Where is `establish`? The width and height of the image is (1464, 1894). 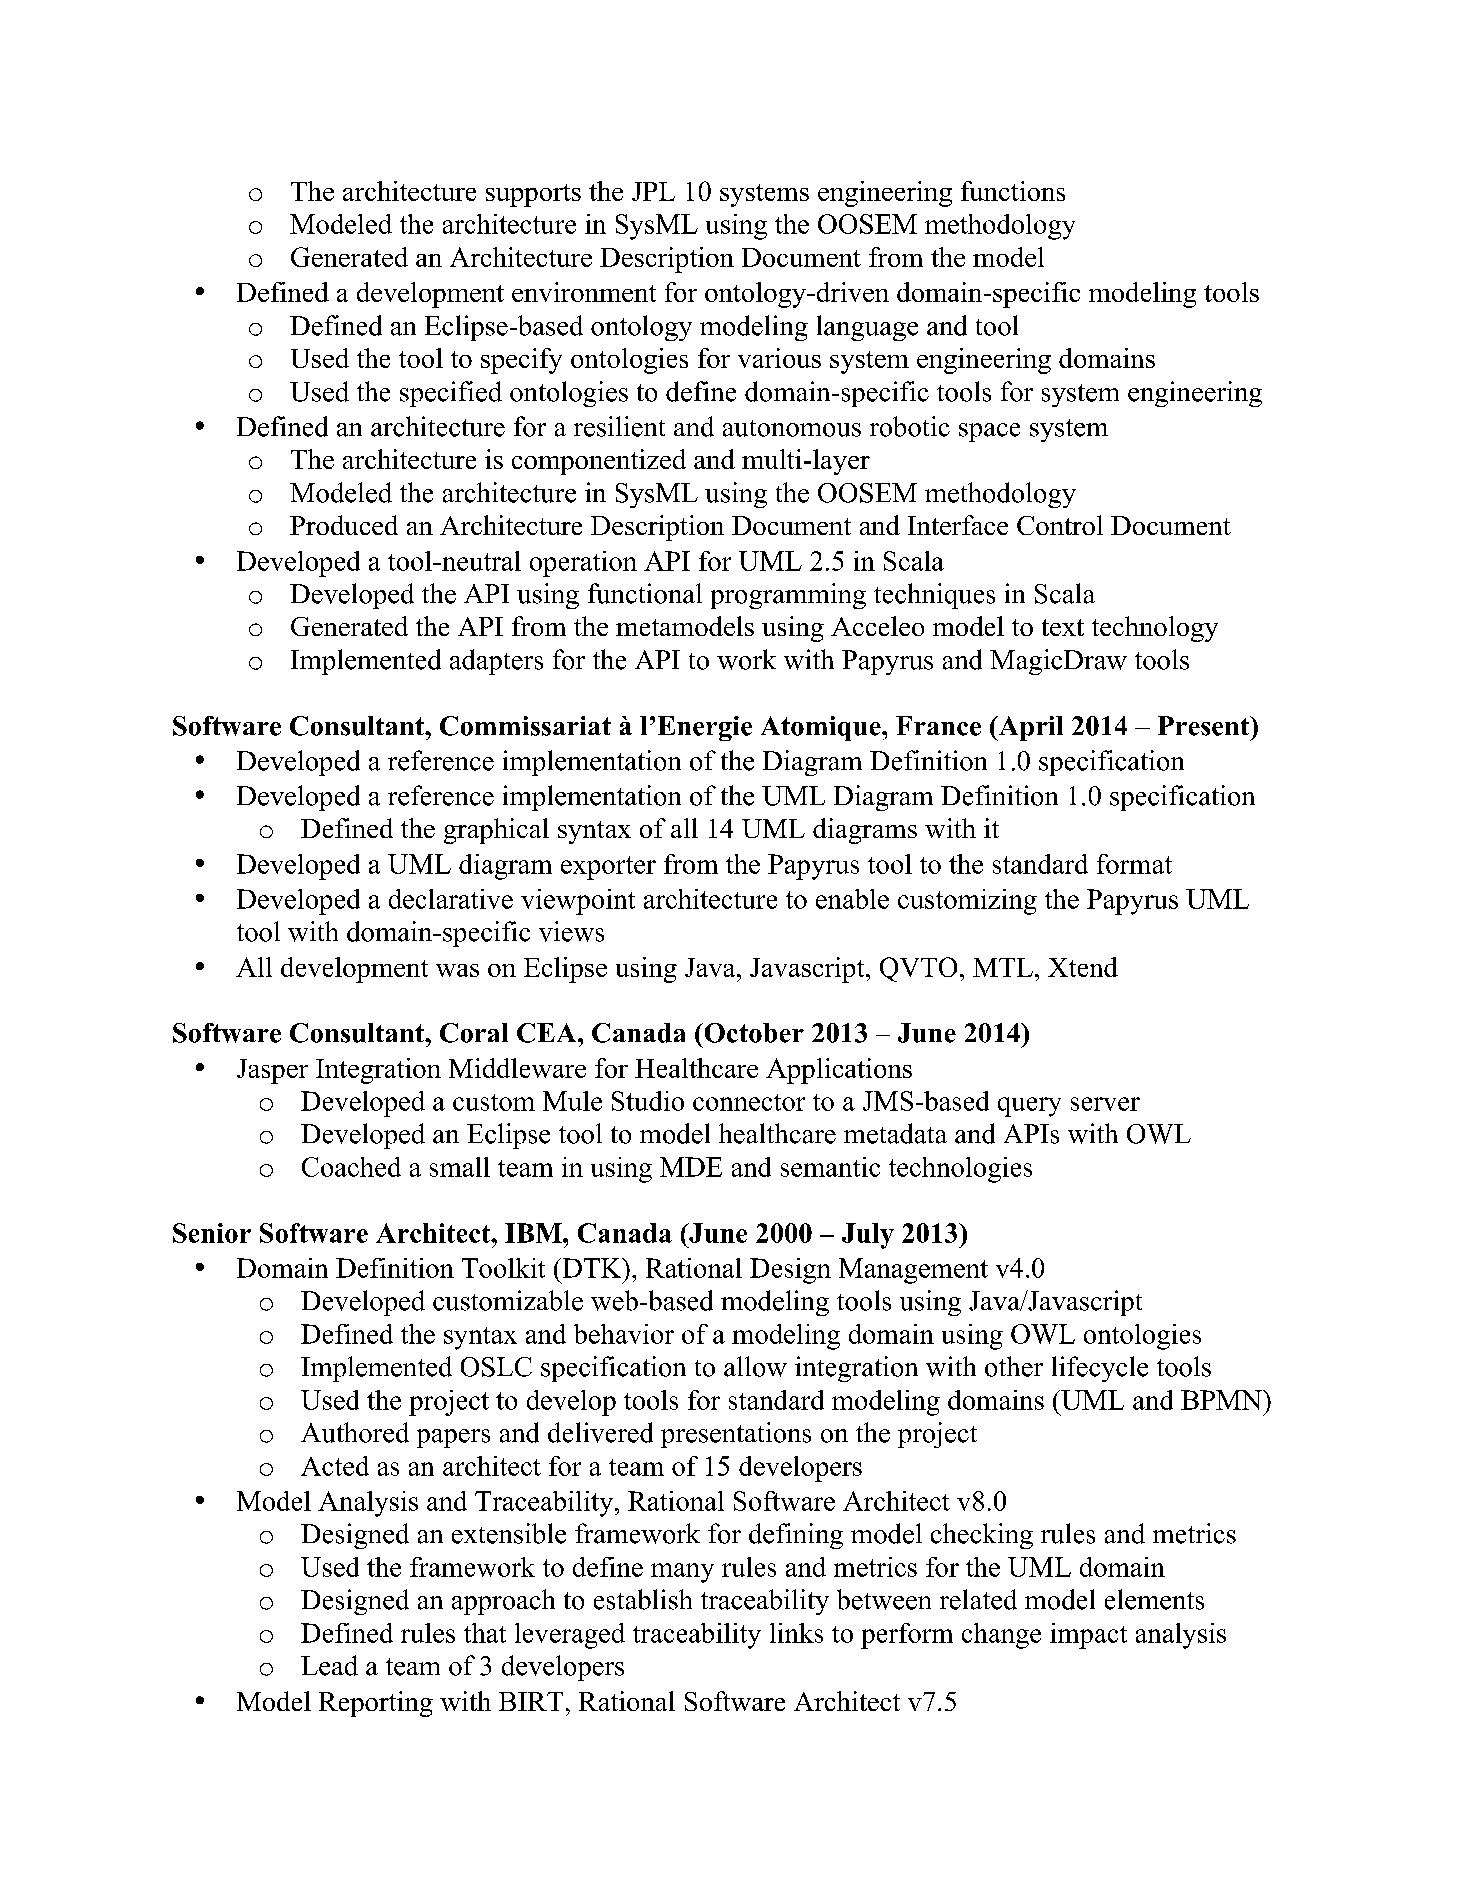
establish is located at coordinates (643, 1599).
